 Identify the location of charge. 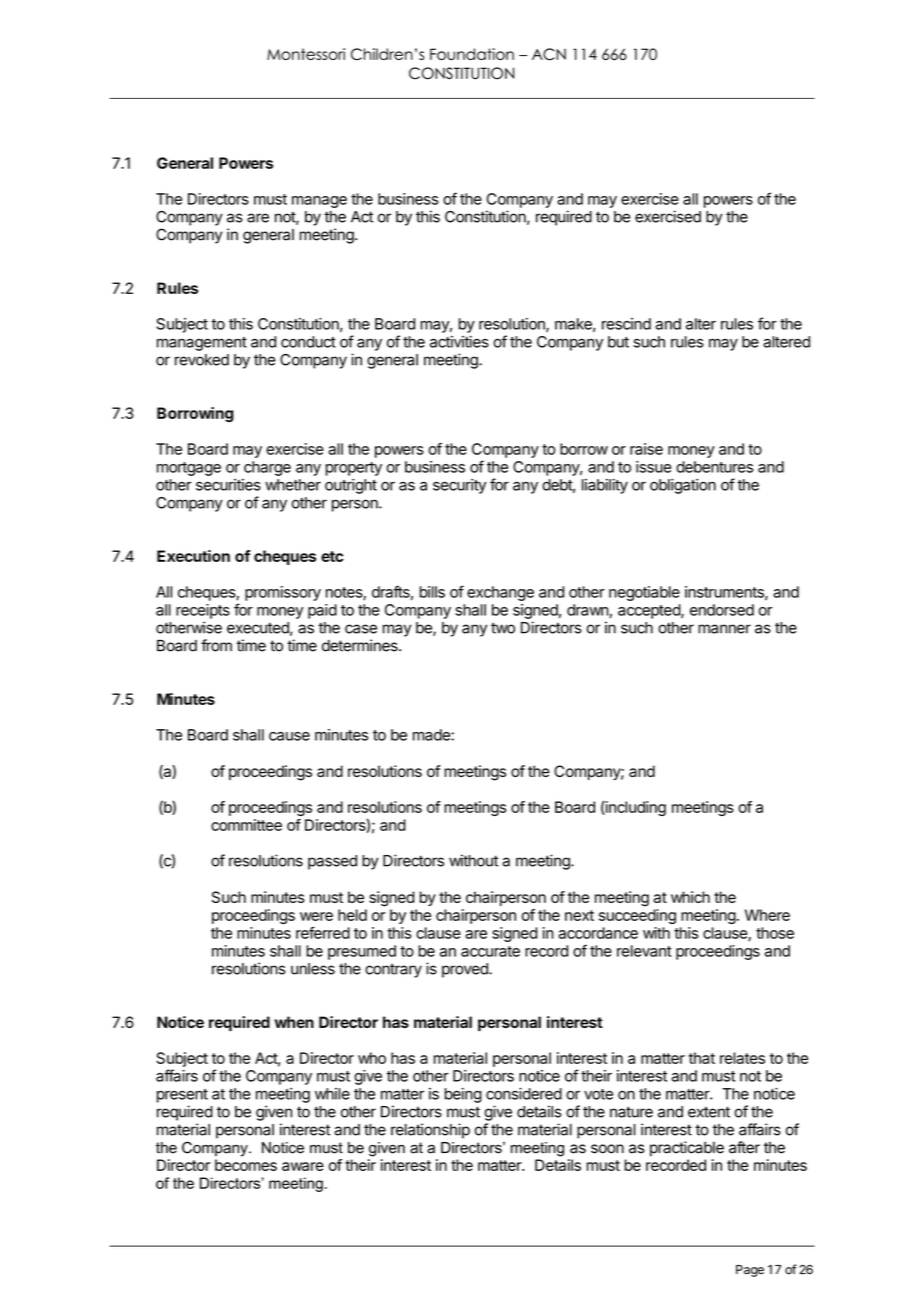
(267, 468).
